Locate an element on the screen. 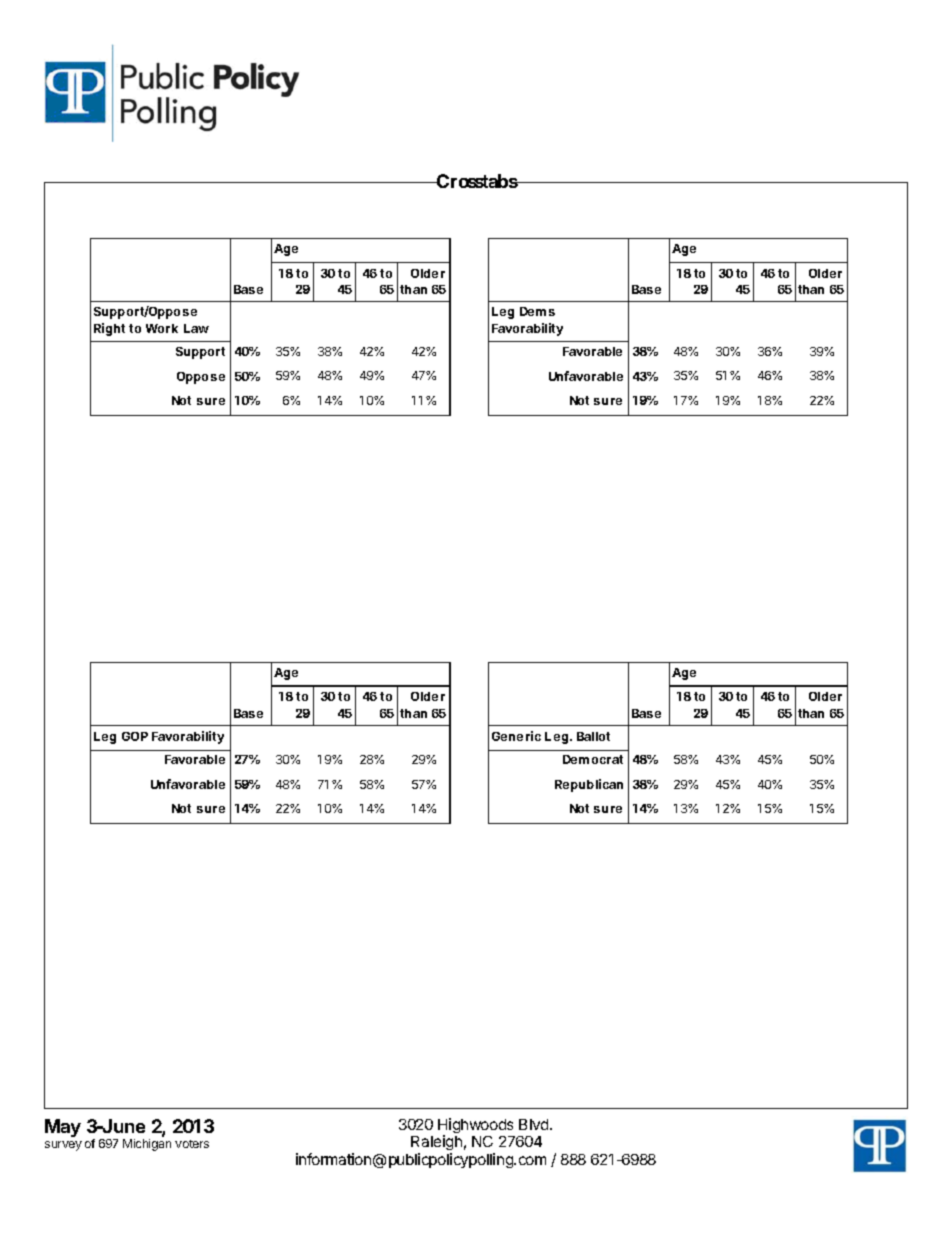 The image size is (952, 1233). Blvd is located at coordinates (535, 1124).
